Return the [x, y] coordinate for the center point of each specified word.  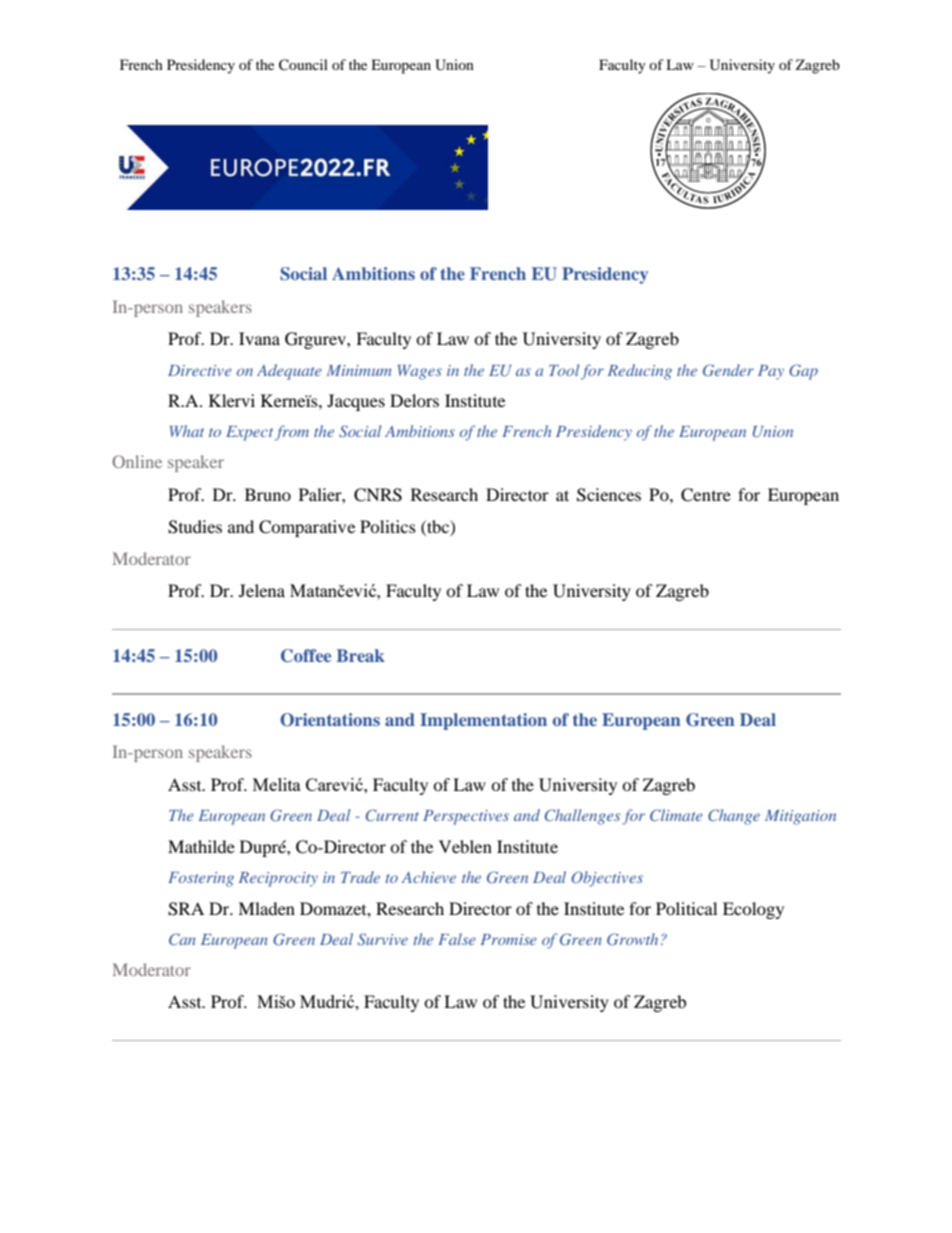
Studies [195, 527]
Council [303, 65]
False [457, 939]
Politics [388, 526]
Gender [728, 370]
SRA [186, 909]
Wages [420, 372]
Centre [706, 495]
